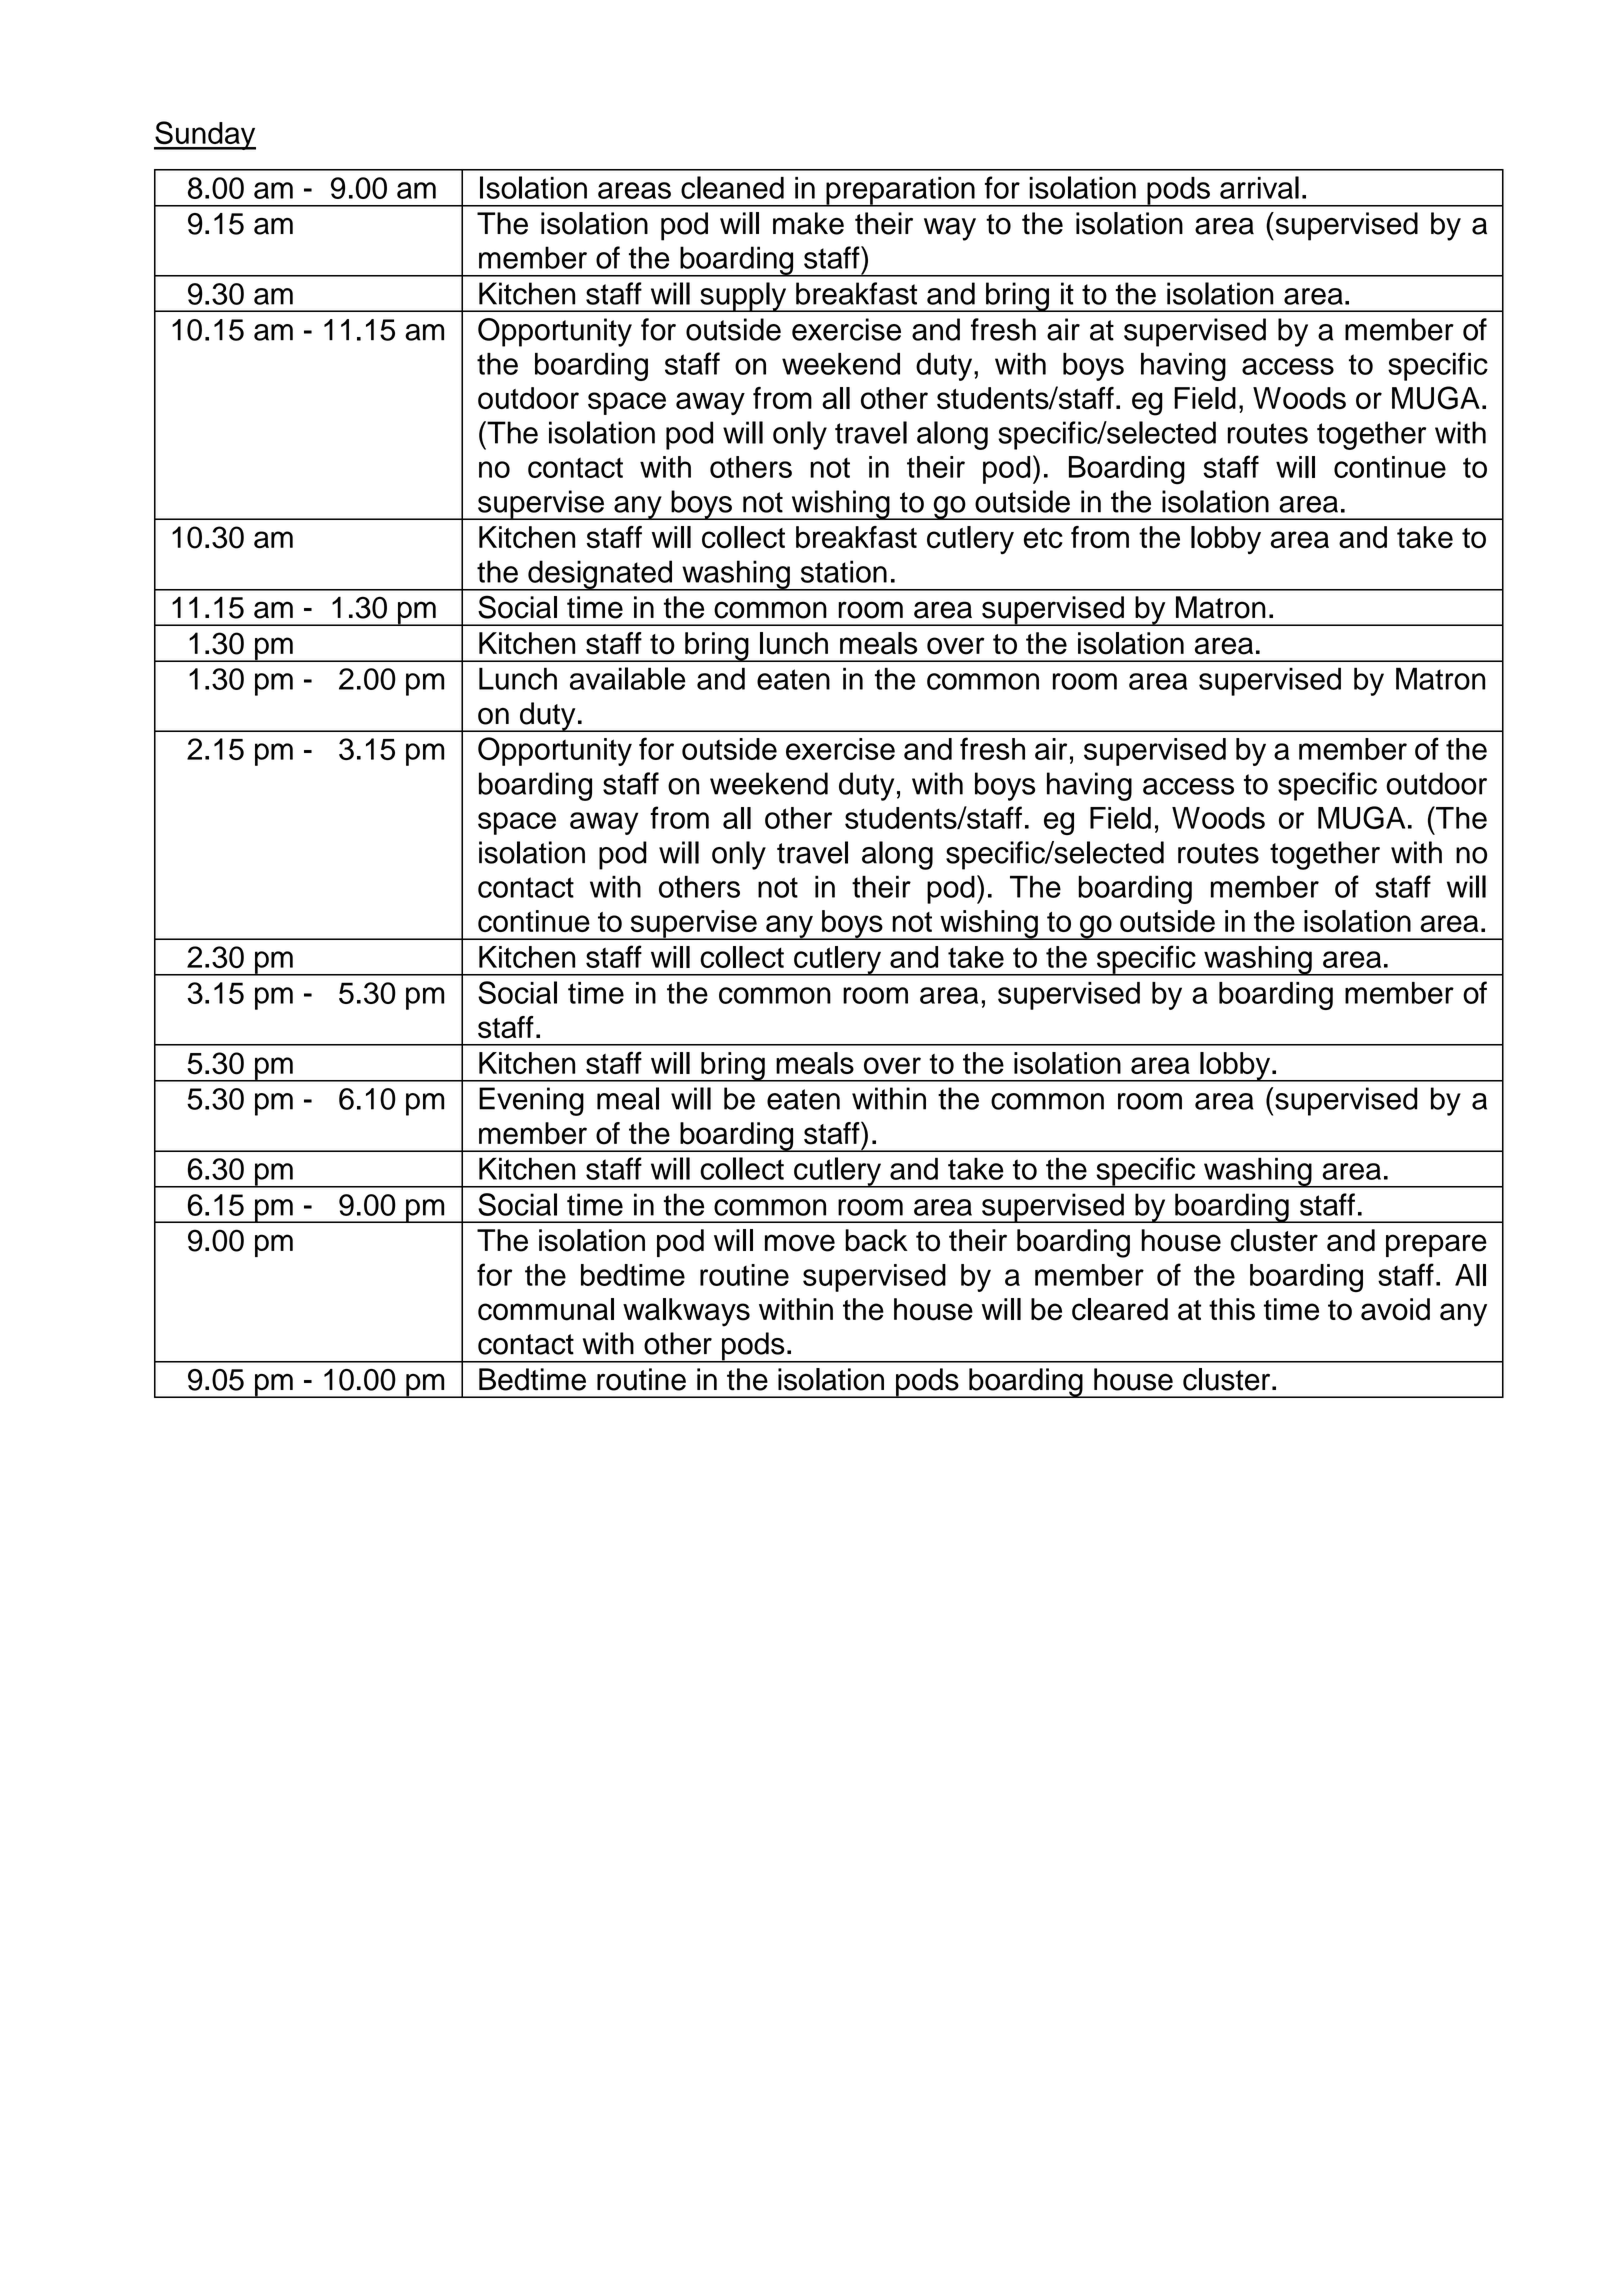 Image resolution: width=1619 pixels, height=2290 pixels. Describe the element at coordinates (844, 571) in the screenshot. I see `station` at that location.
